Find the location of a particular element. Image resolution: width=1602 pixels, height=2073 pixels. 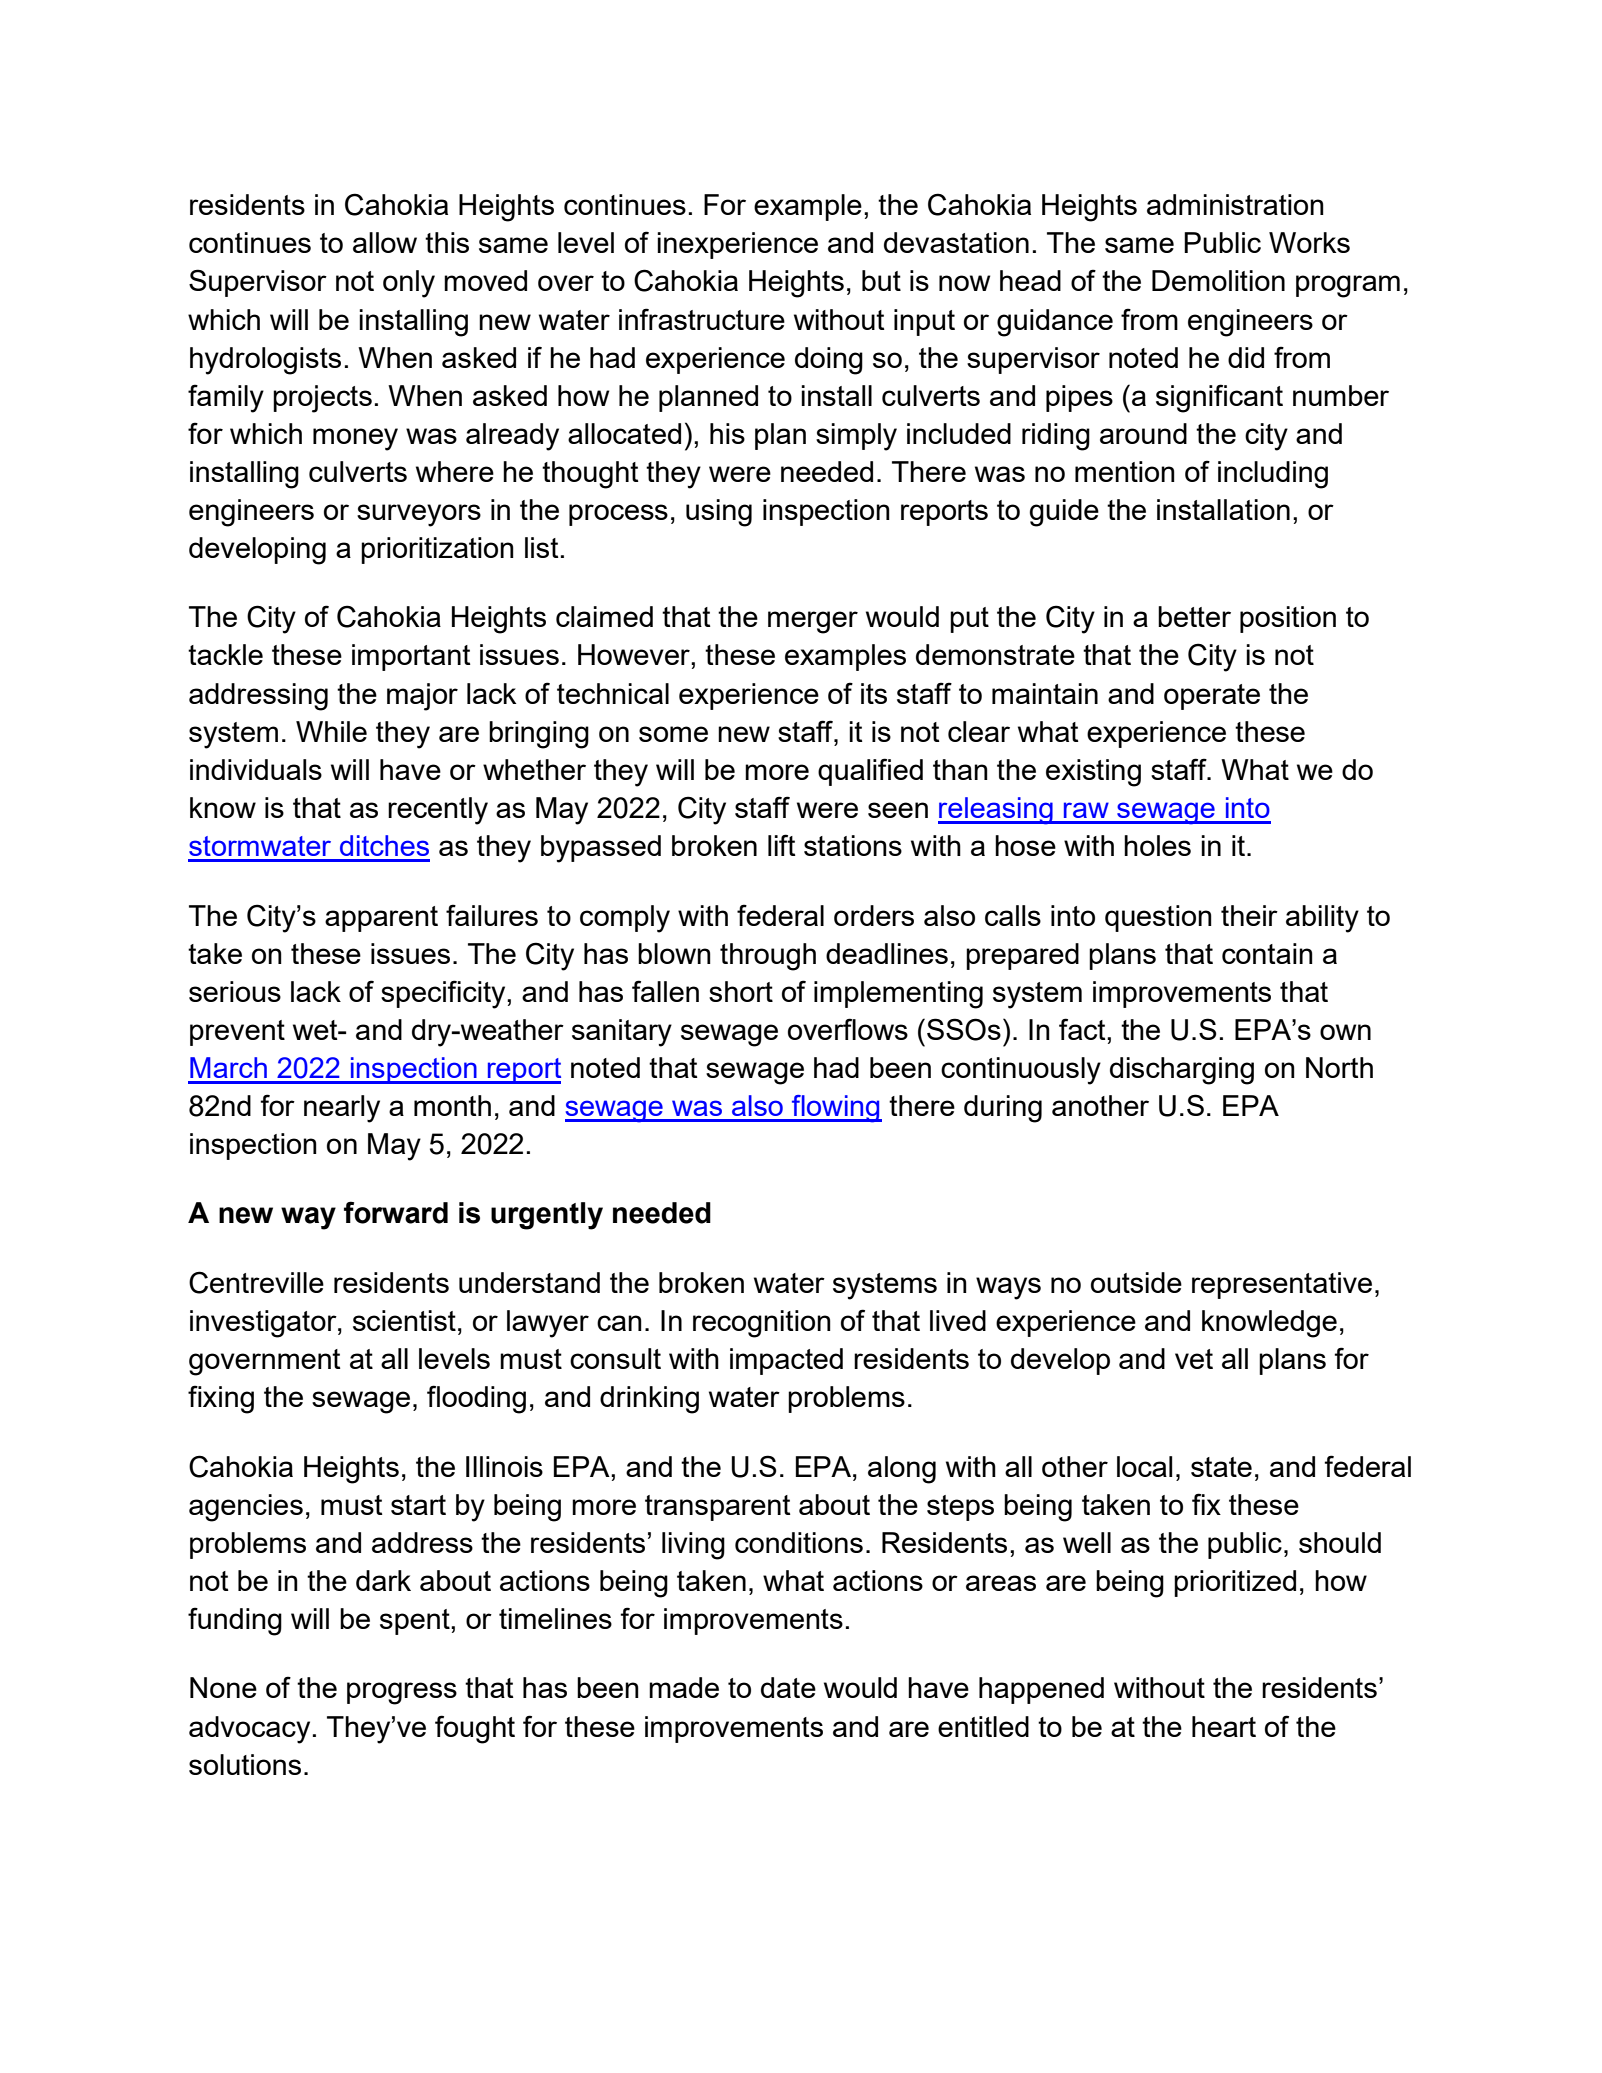

better is located at coordinates (1194, 616).
